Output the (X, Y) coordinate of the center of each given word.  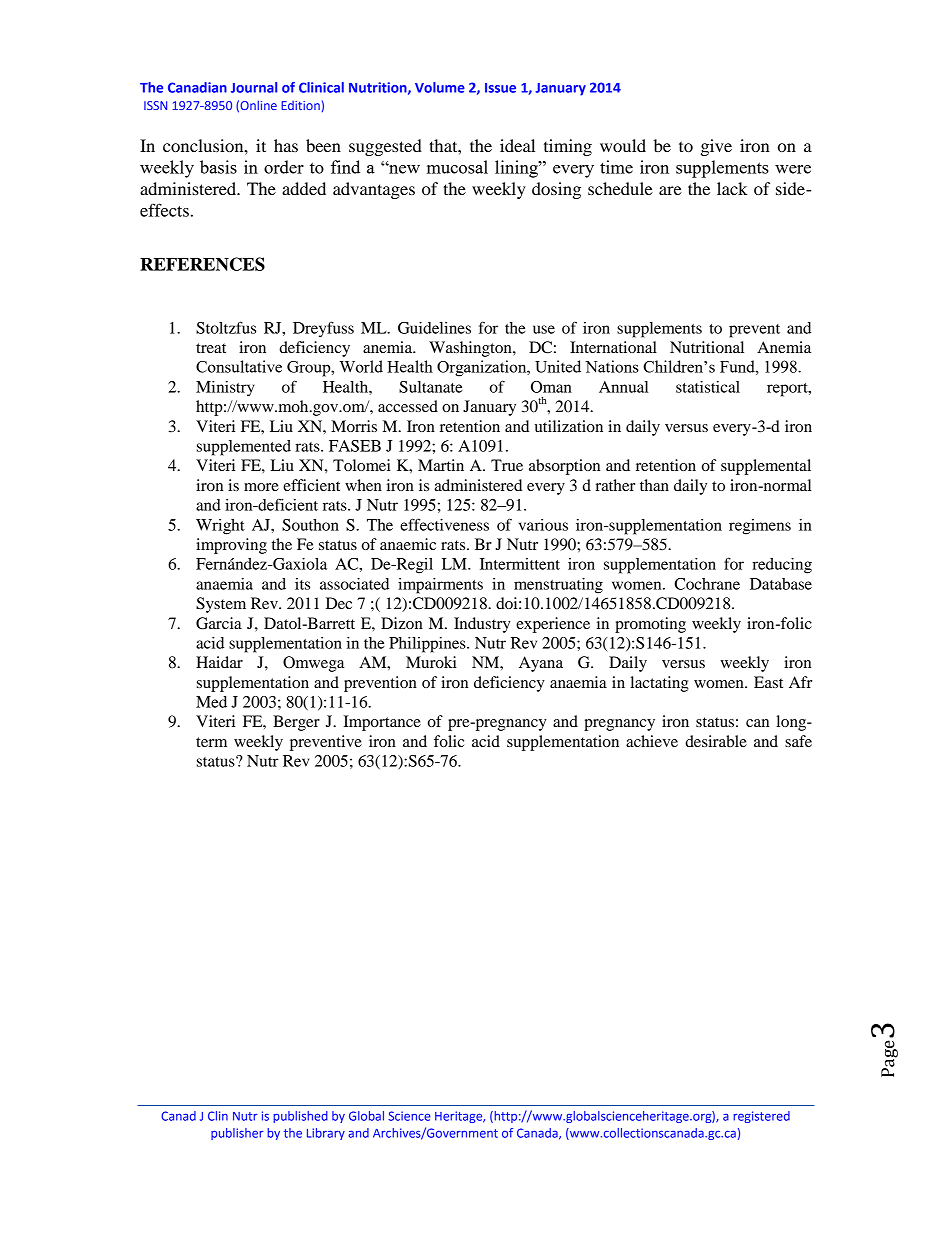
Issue (500, 88)
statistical (708, 387)
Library (326, 1134)
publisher (237, 1134)
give (716, 147)
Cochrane (707, 584)
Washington (471, 349)
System (221, 605)
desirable (716, 741)
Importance (382, 723)
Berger (296, 723)
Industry (482, 625)
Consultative (239, 366)
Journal (254, 87)
